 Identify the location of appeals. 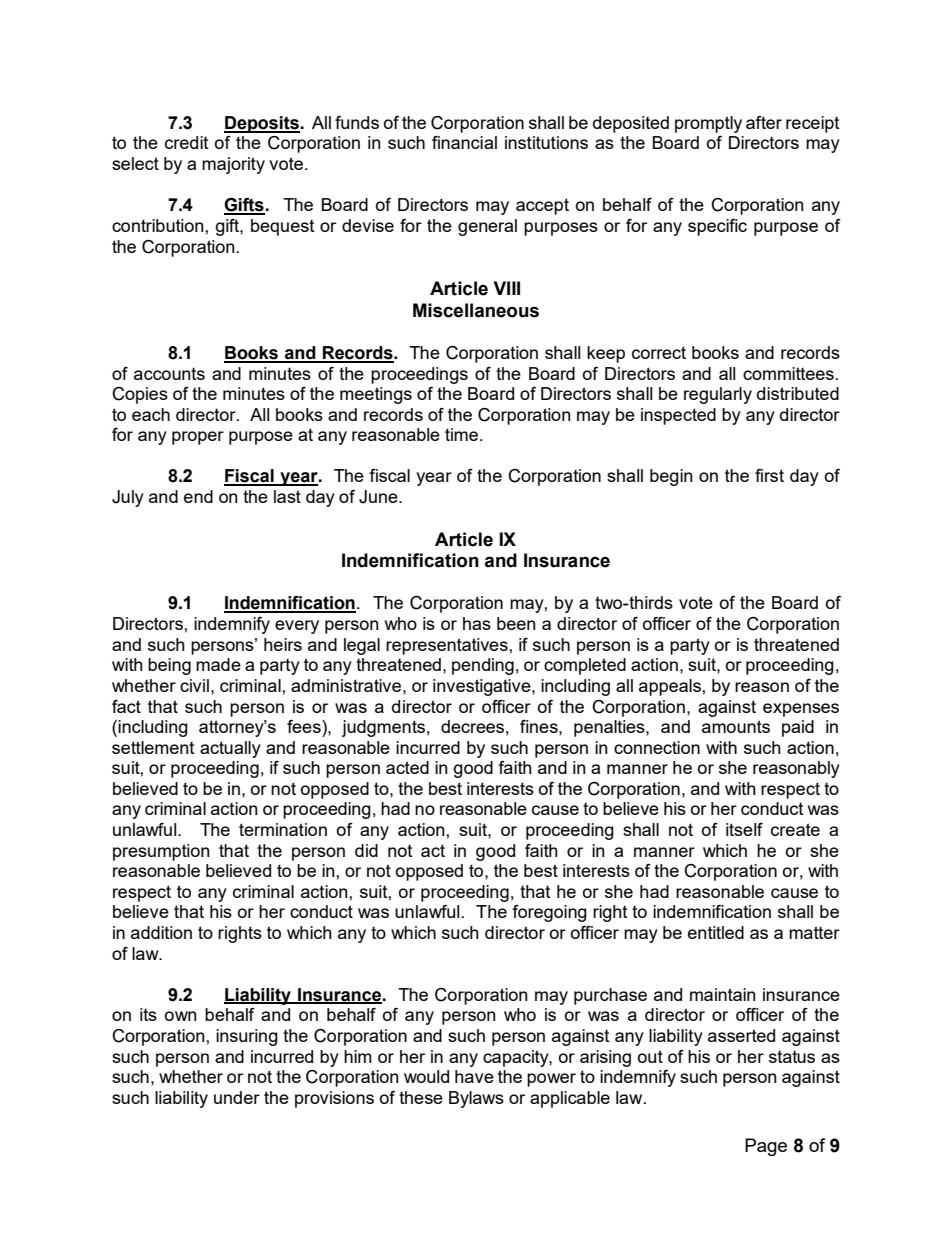
(671, 687).
